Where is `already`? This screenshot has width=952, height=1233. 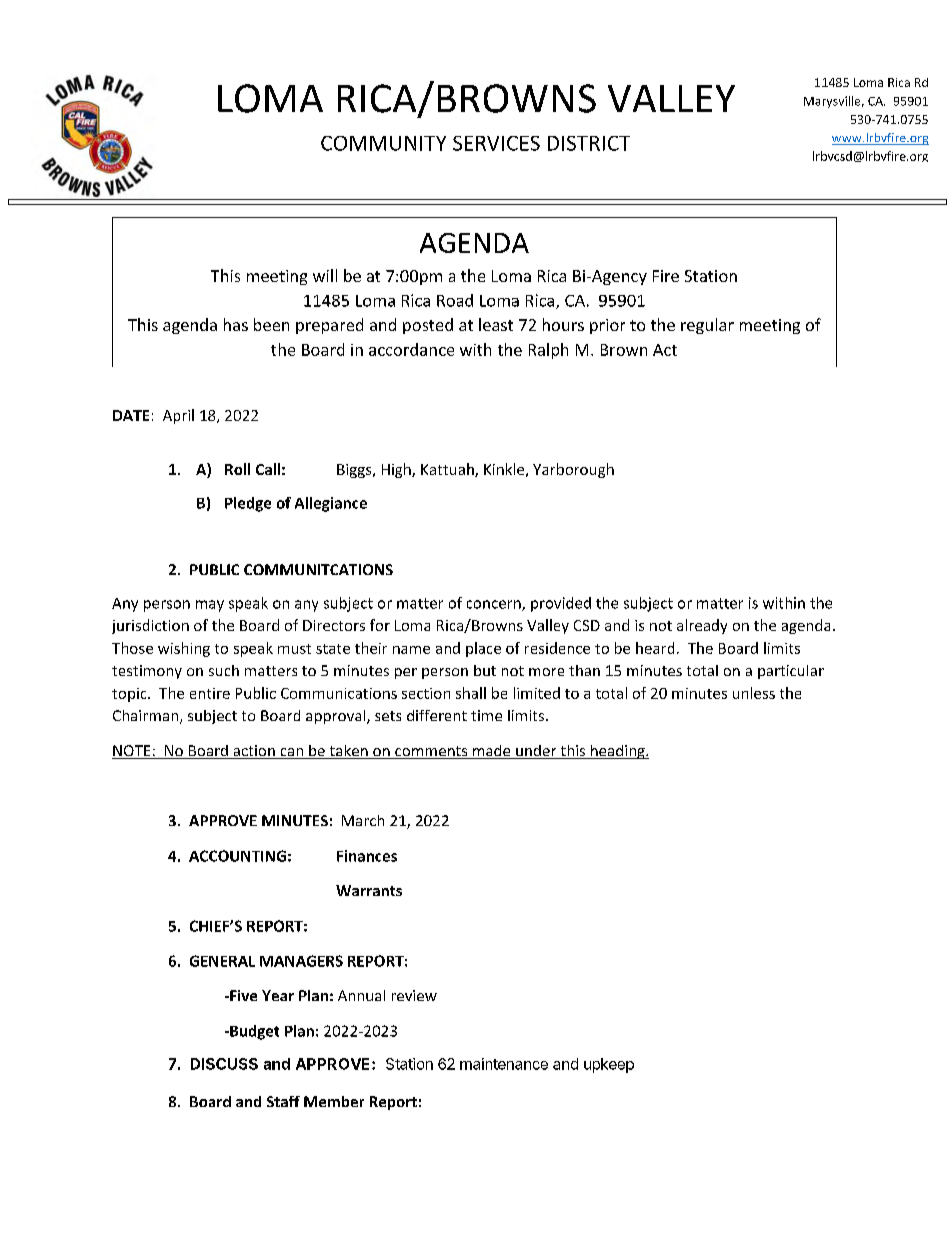 already is located at coordinates (702, 626).
